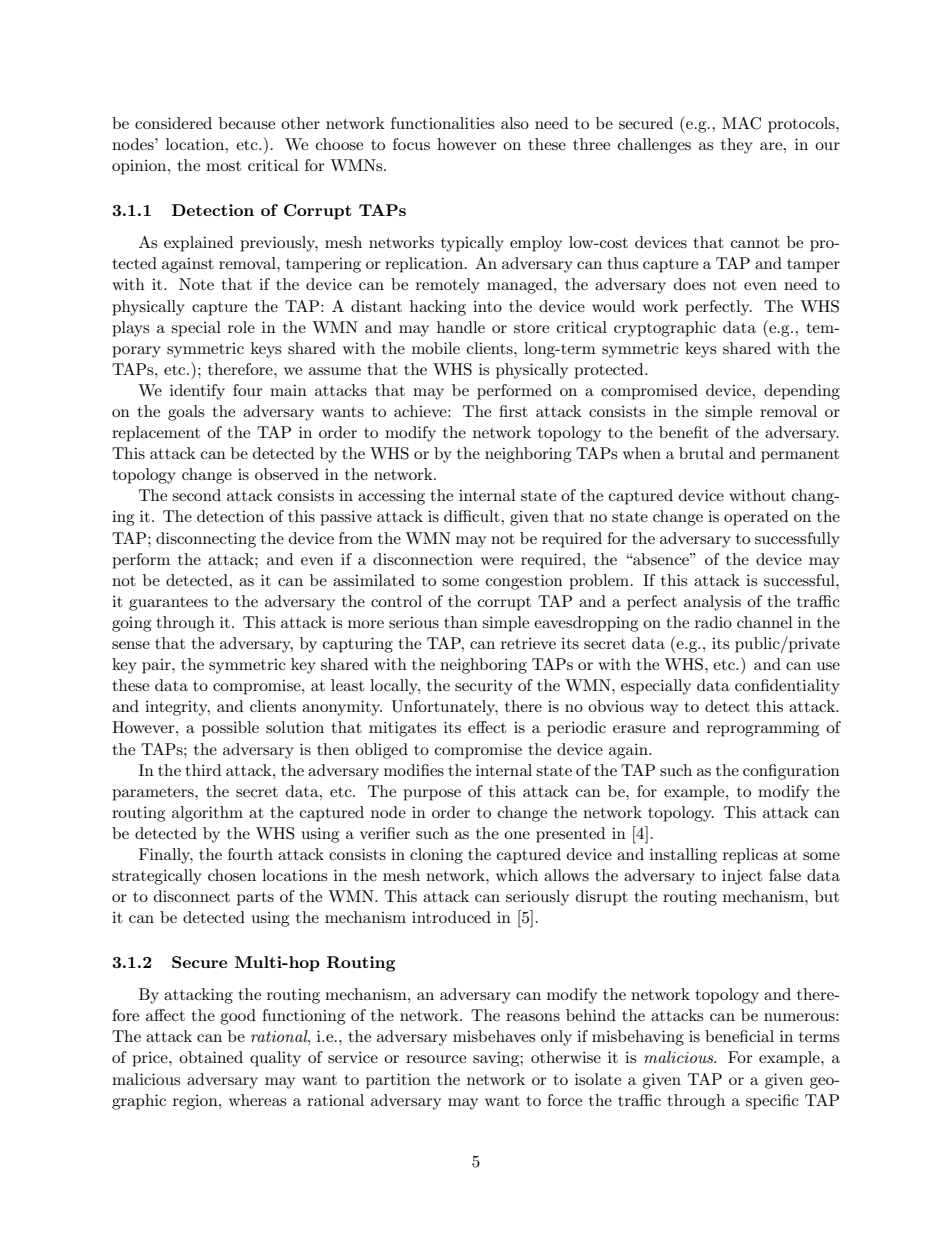 The width and height of the screenshot is (952, 1233). What do you see at coordinates (737, 146) in the screenshot?
I see `they` at bounding box center [737, 146].
